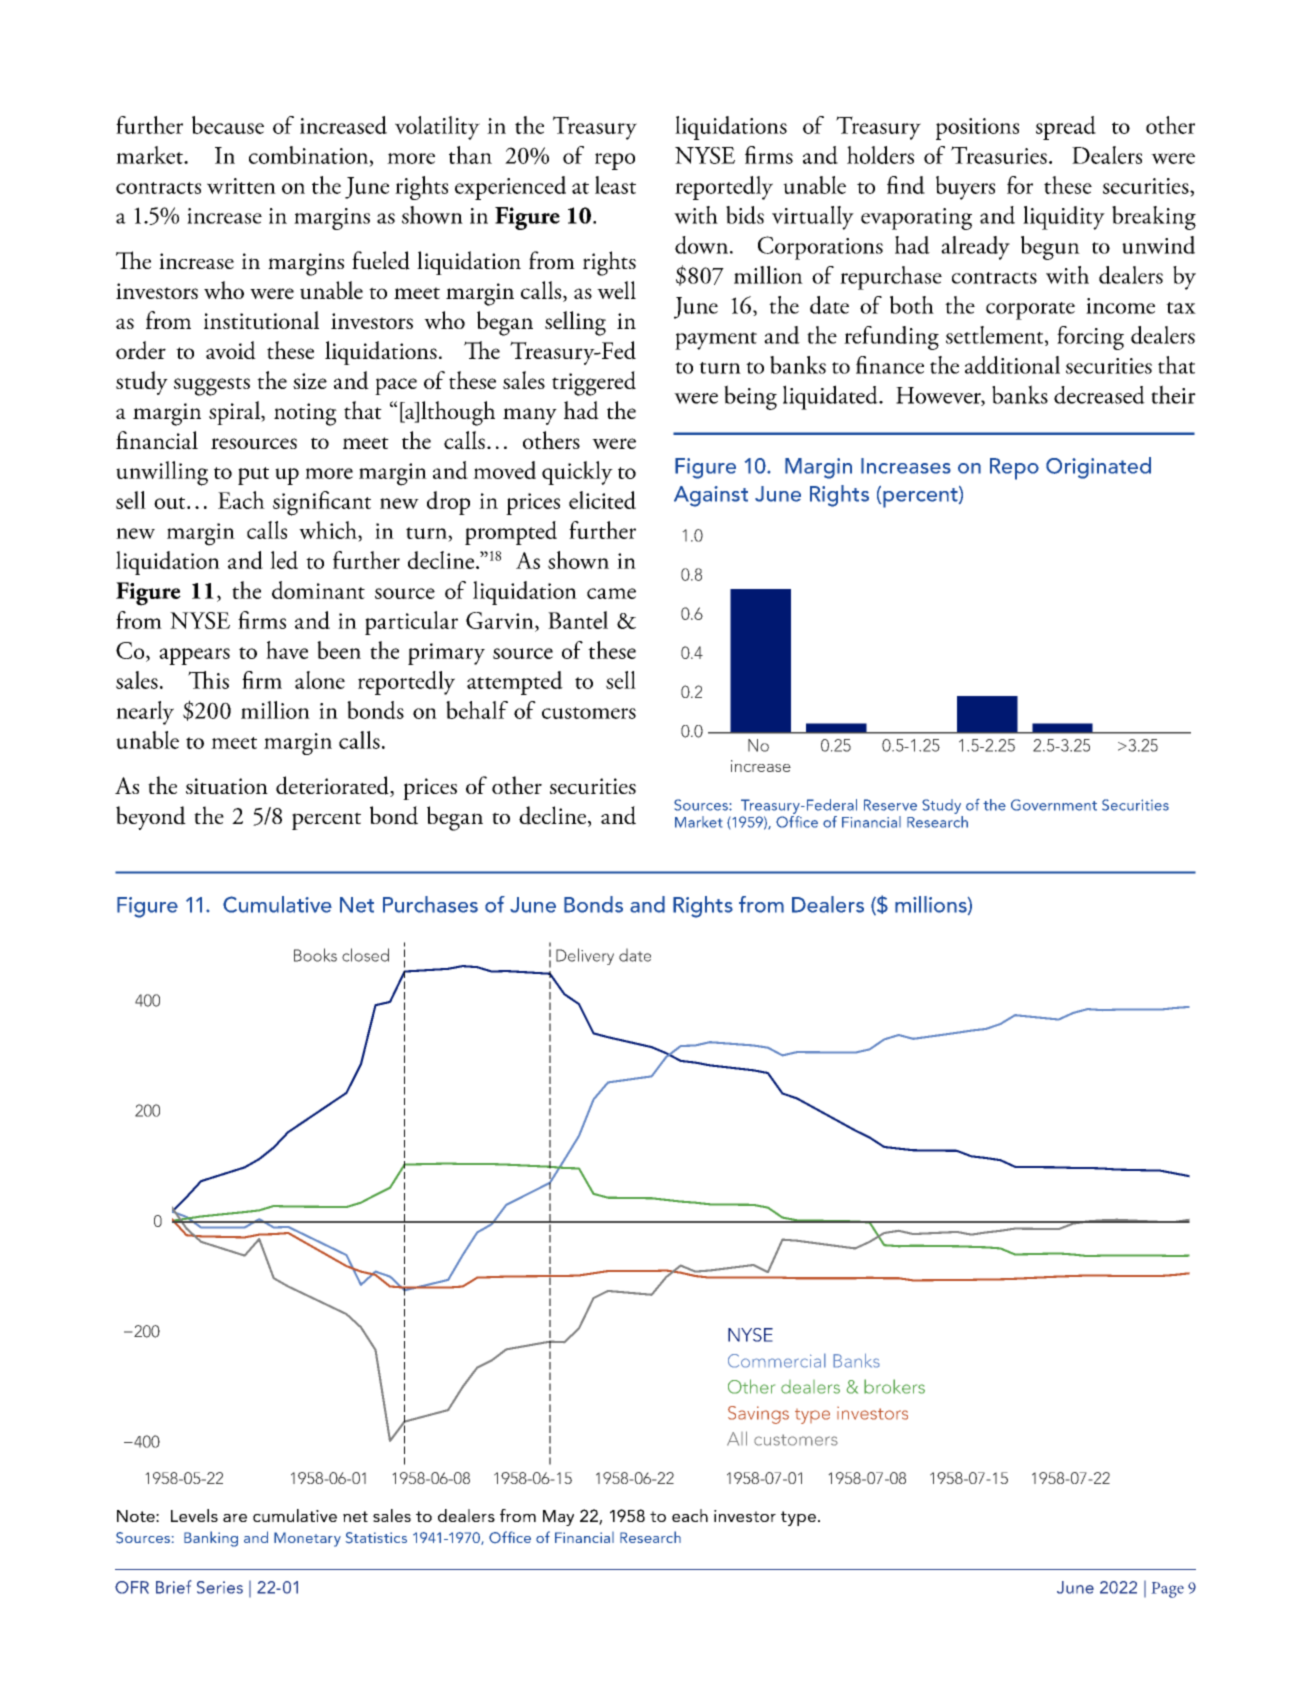 The image size is (1311, 1696). What do you see at coordinates (227, 786) in the page?
I see `situation` at bounding box center [227, 786].
